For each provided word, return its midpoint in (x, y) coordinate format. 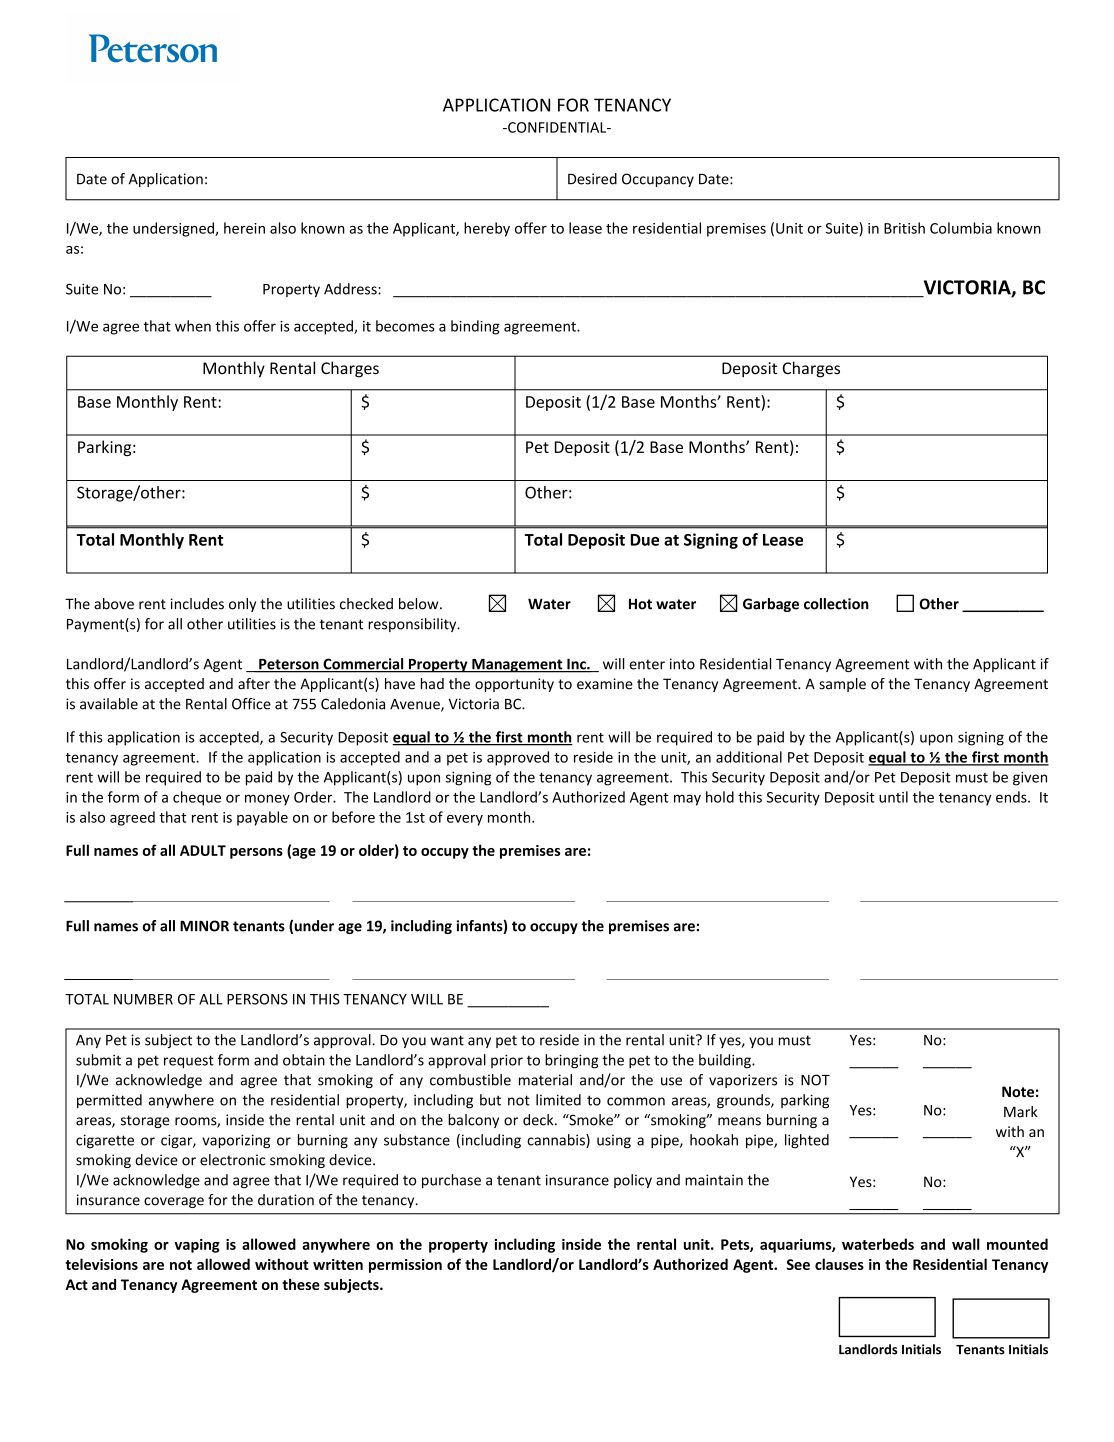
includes (197, 604)
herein (244, 228)
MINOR (204, 926)
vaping (197, 1246)
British (904, 228)
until (893, 797)
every (465, 820)
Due (644, 540)
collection (836, 604)
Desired (592, 179)
